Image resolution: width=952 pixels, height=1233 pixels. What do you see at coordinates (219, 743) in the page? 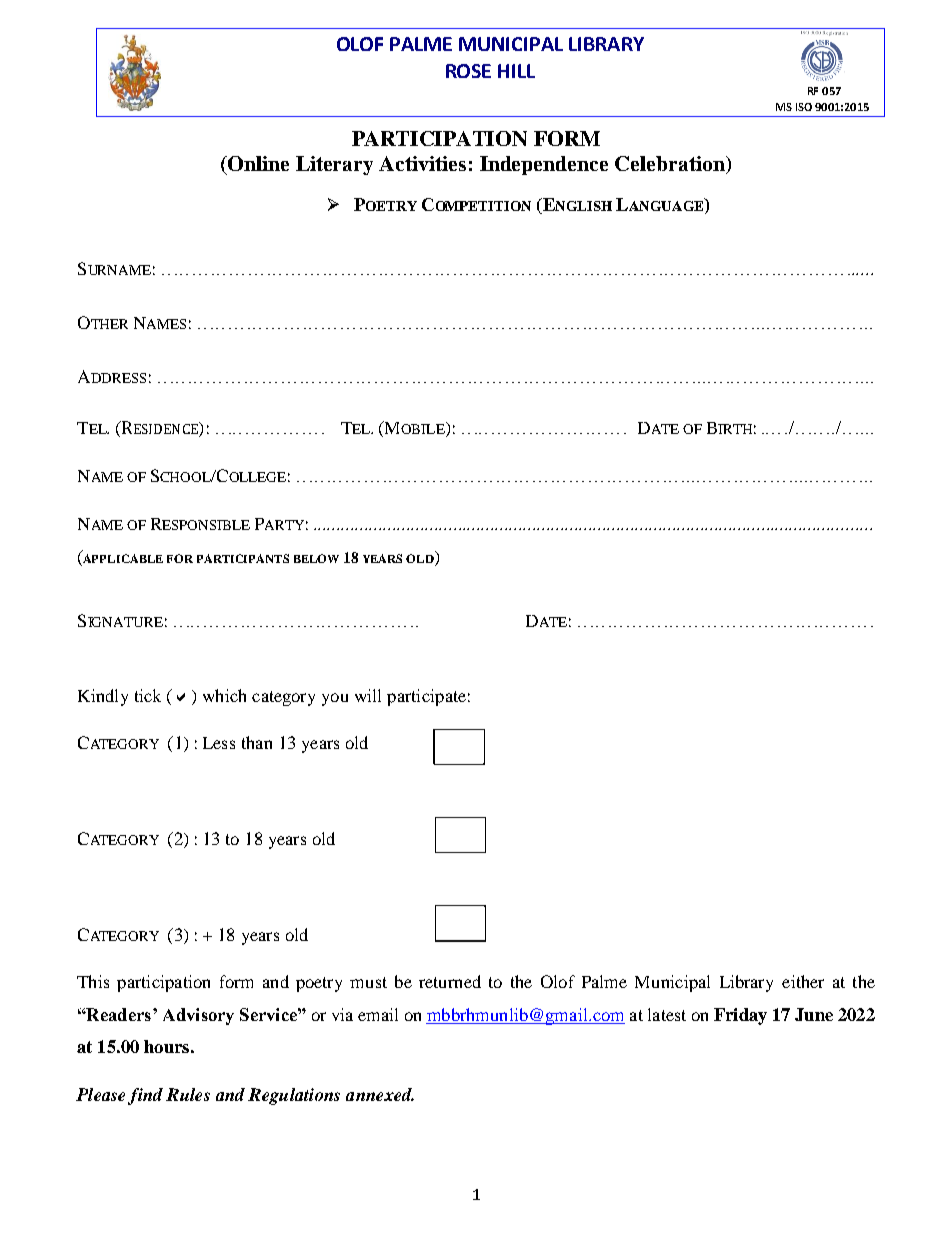
I see `Less` at bounding box center [219, 743].
